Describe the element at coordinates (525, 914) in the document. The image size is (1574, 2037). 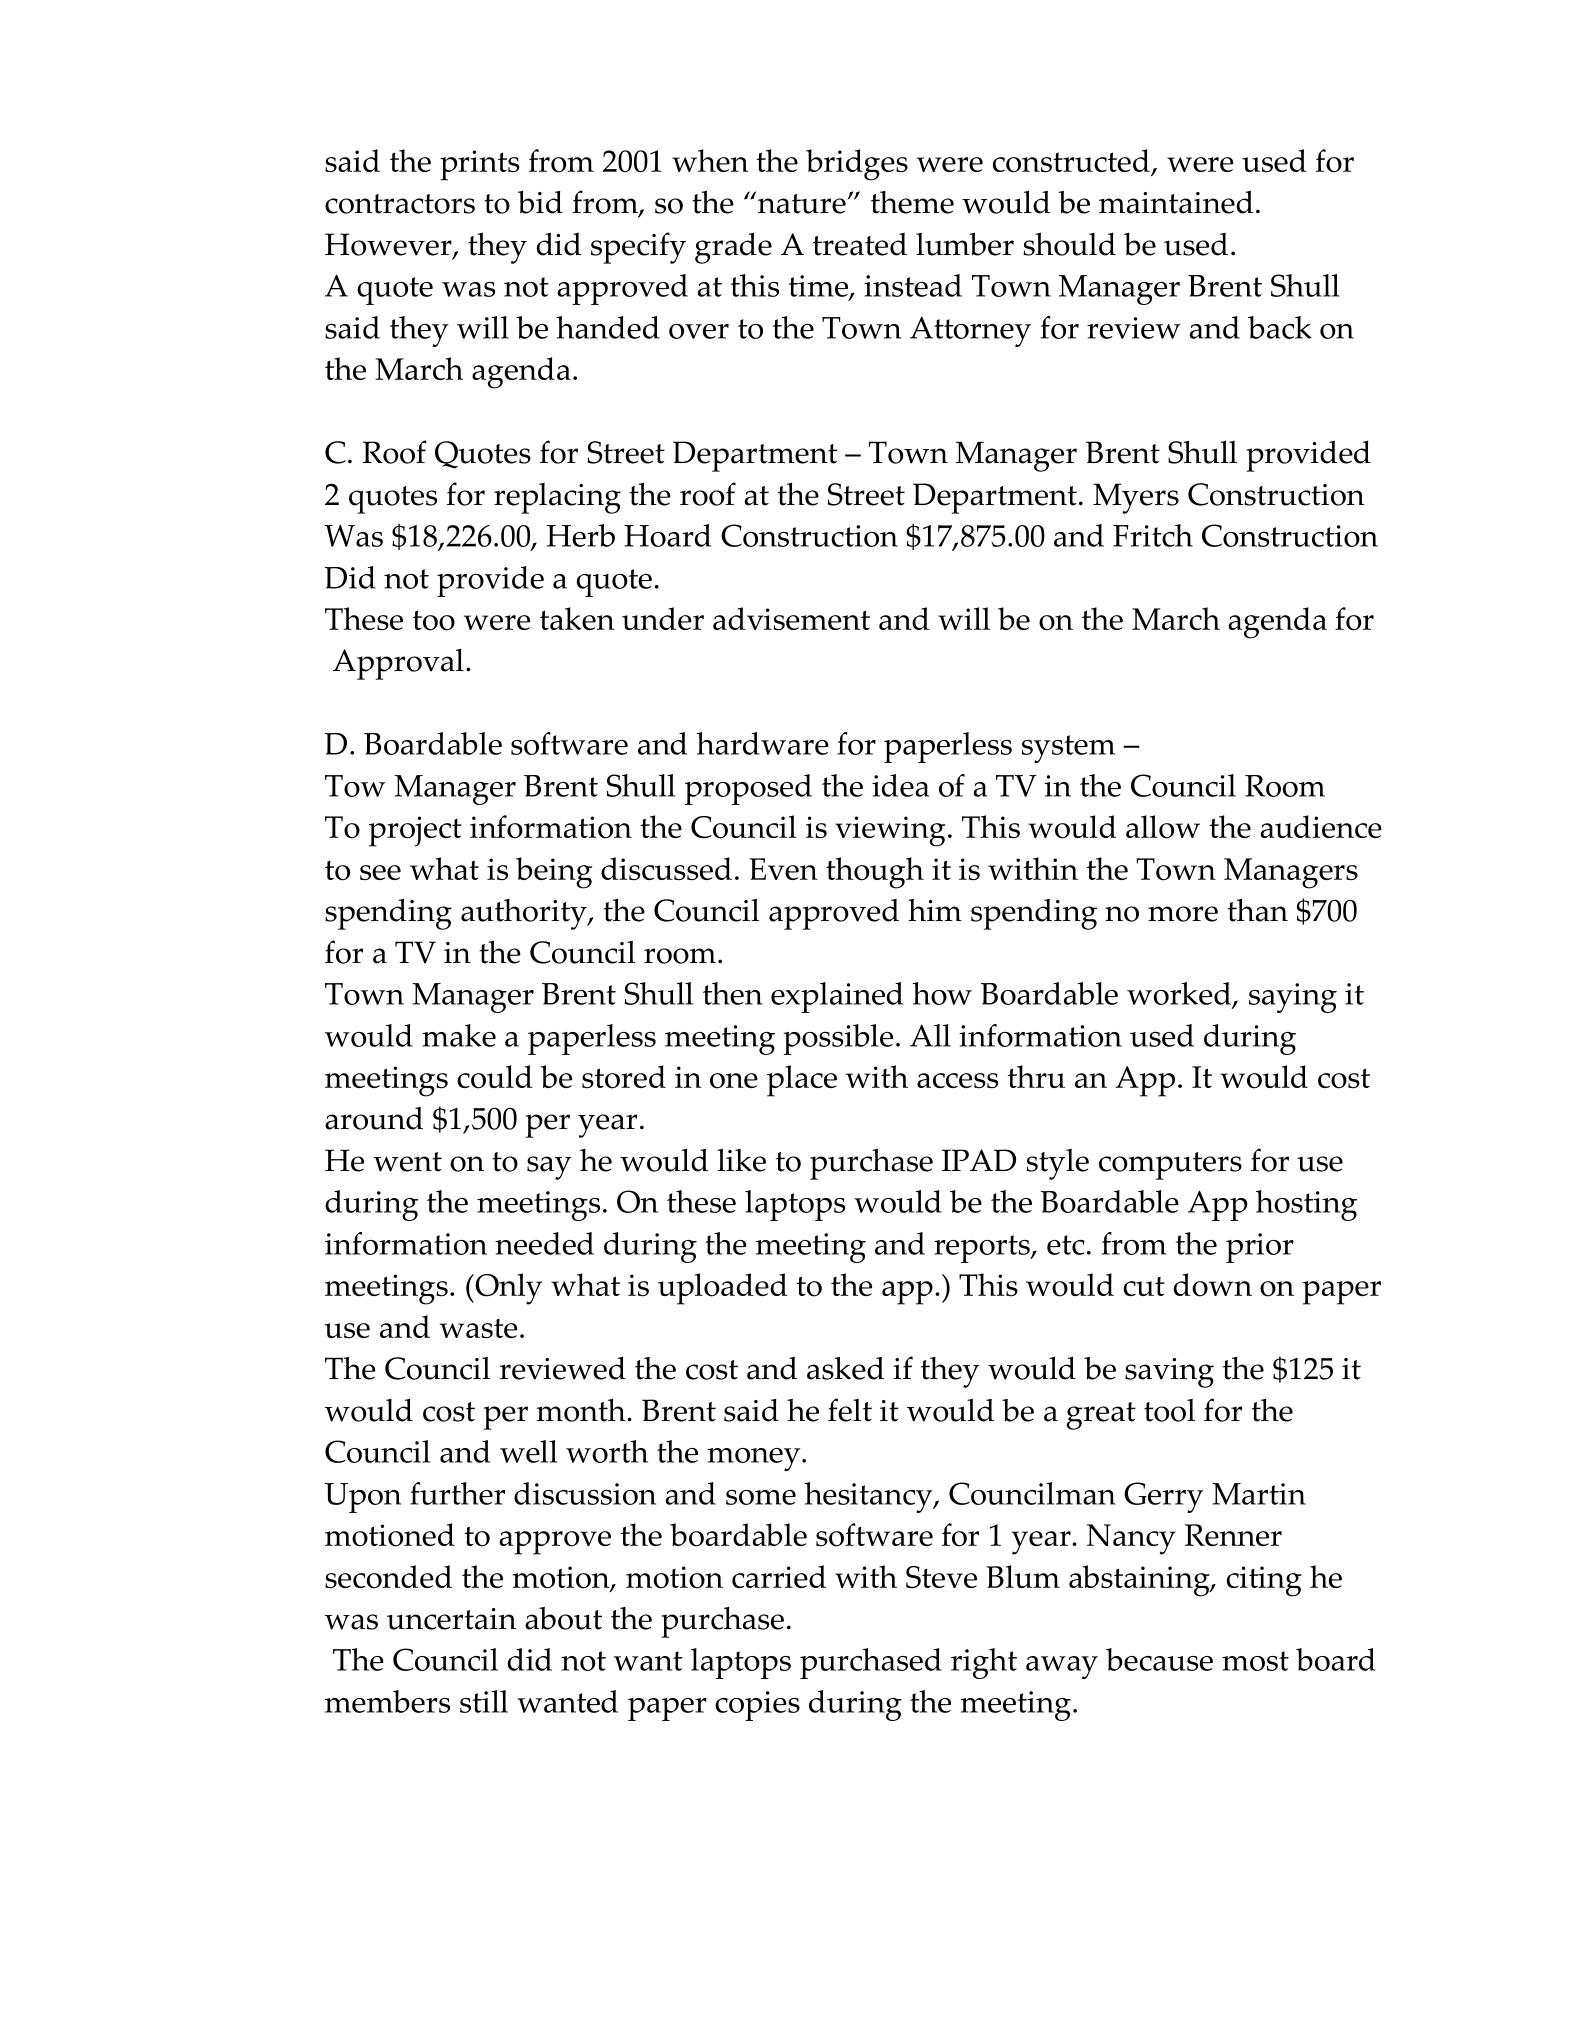
I see `authority` at that location.
